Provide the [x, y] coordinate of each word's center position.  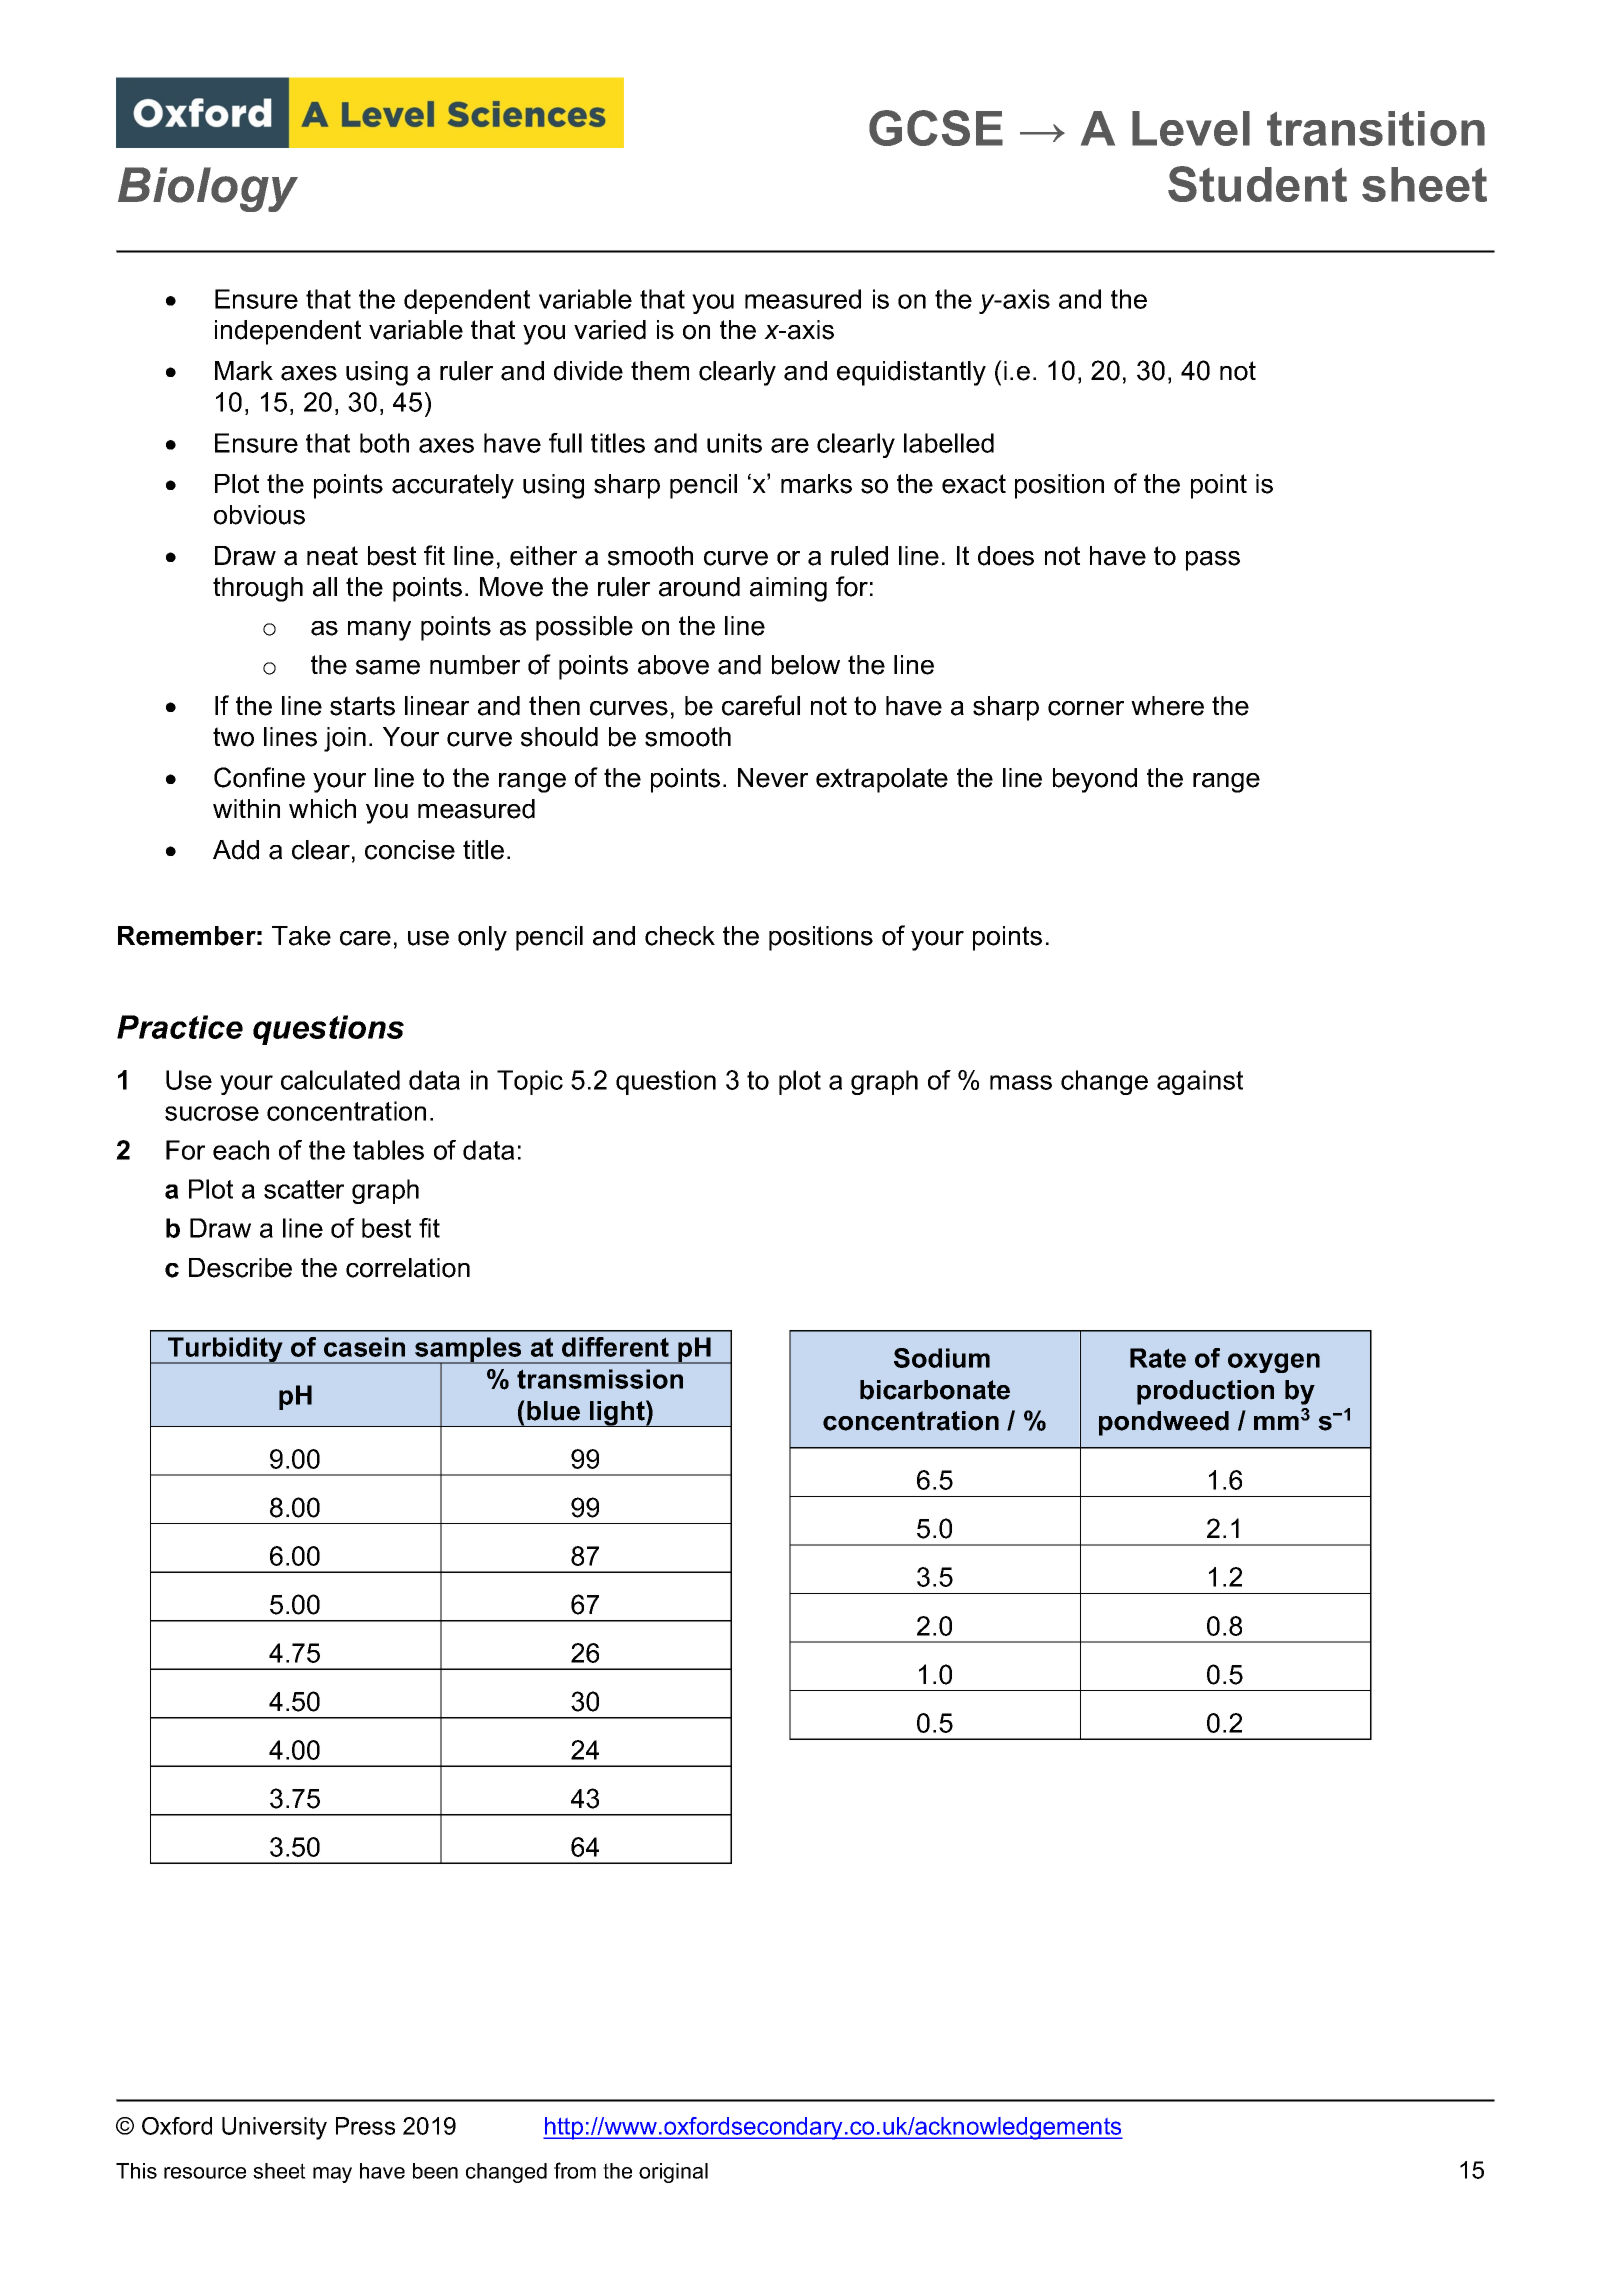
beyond [1095, 780]
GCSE [936, 128]
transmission [600, 1379]
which [322, 809]
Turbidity [225, 1350]
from [575, 2170]
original [673, 2173]
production [1205, 1392]
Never [773, 778]
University [274, 2128]
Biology [208, 189]
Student [1257, 184]
